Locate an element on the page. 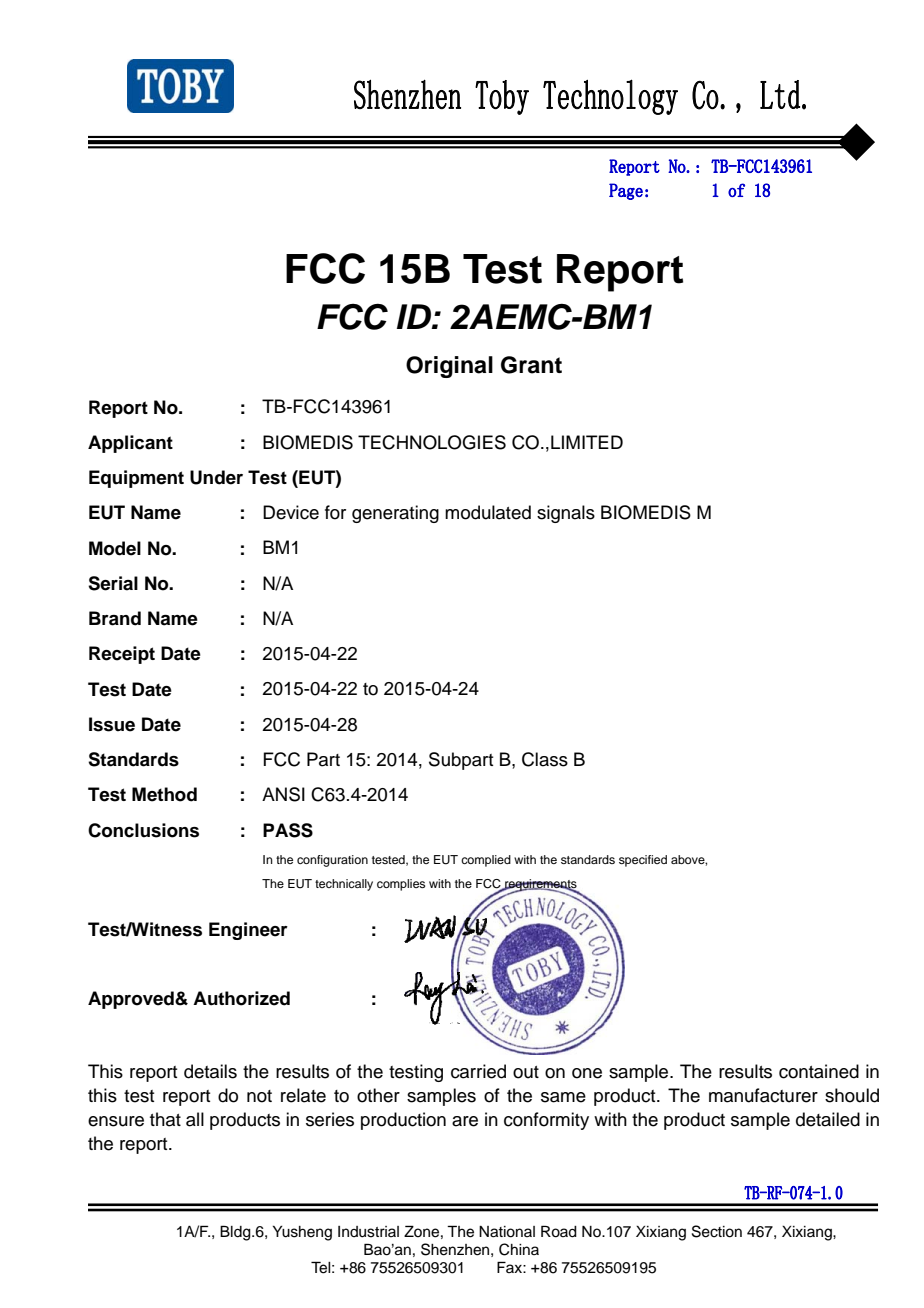 This document has width=924, height=1308. Under is located at coordinates (216, 477).
